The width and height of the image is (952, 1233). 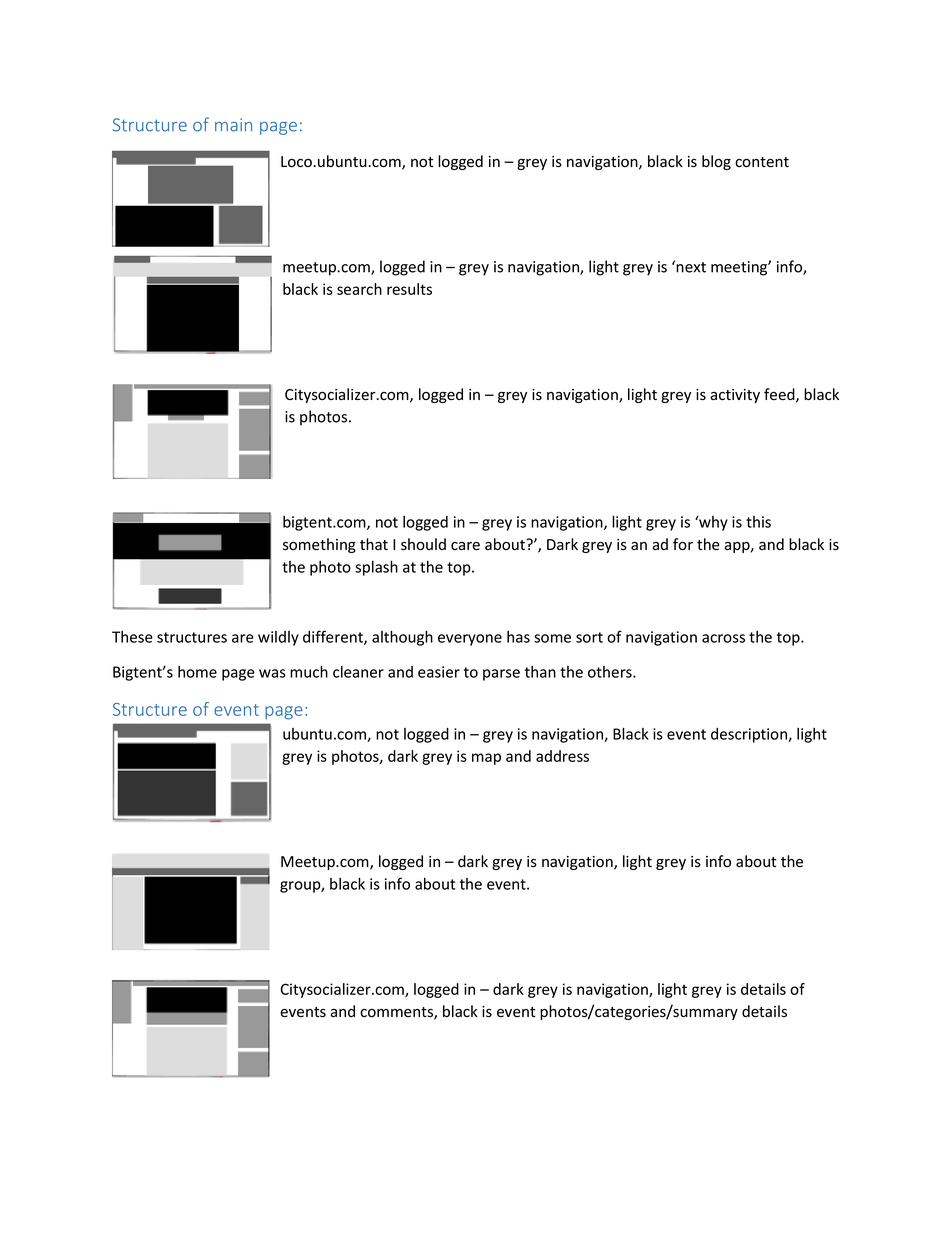 I want to click on search, so click(x=359, y=289).
